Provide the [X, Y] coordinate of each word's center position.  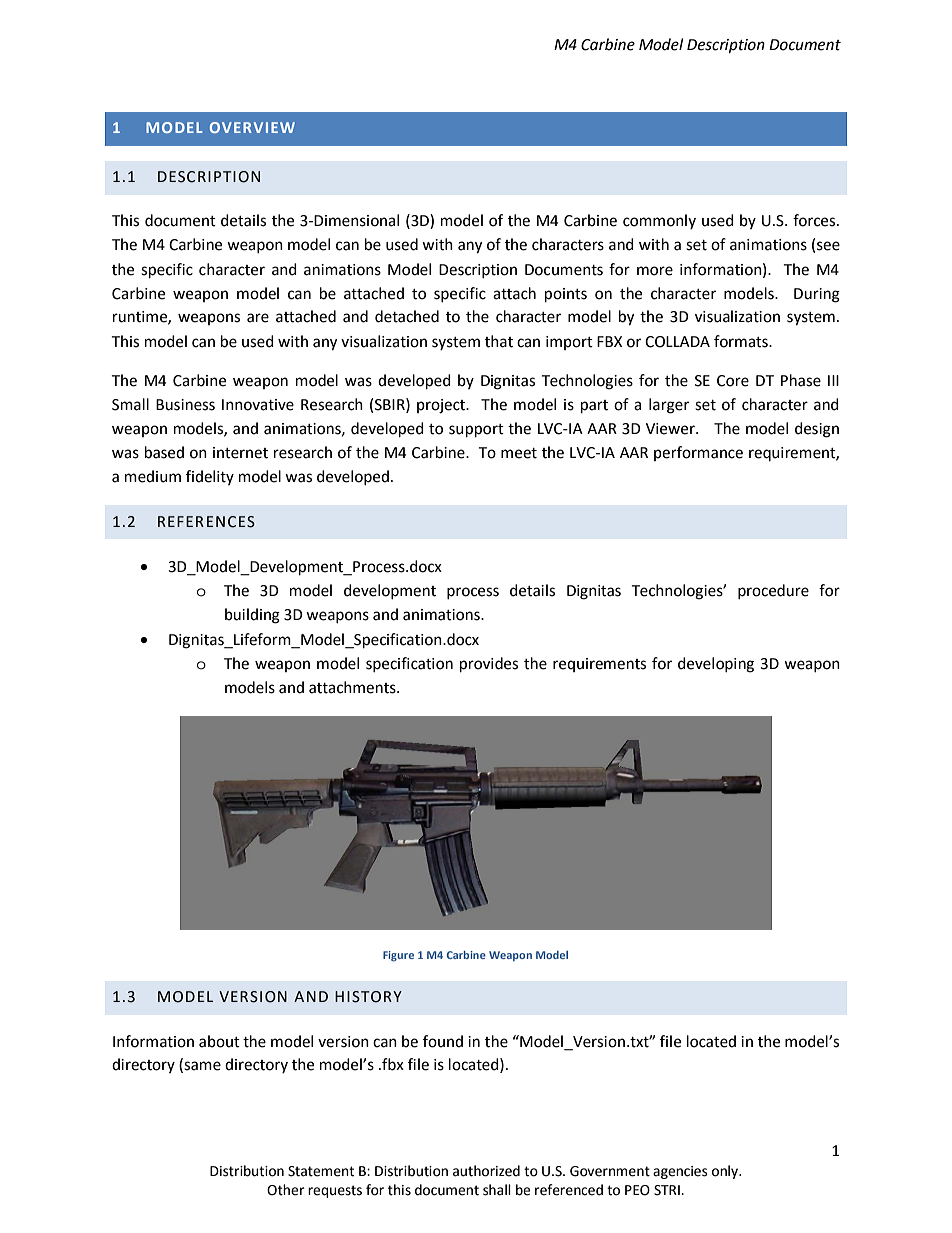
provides [489, 665]
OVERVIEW [252, 127]
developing [716, 665]
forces [815, 220]
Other [286, 1190]
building [252, 616]
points [566, 295]
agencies [680, 1172]
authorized [486, 1171]
